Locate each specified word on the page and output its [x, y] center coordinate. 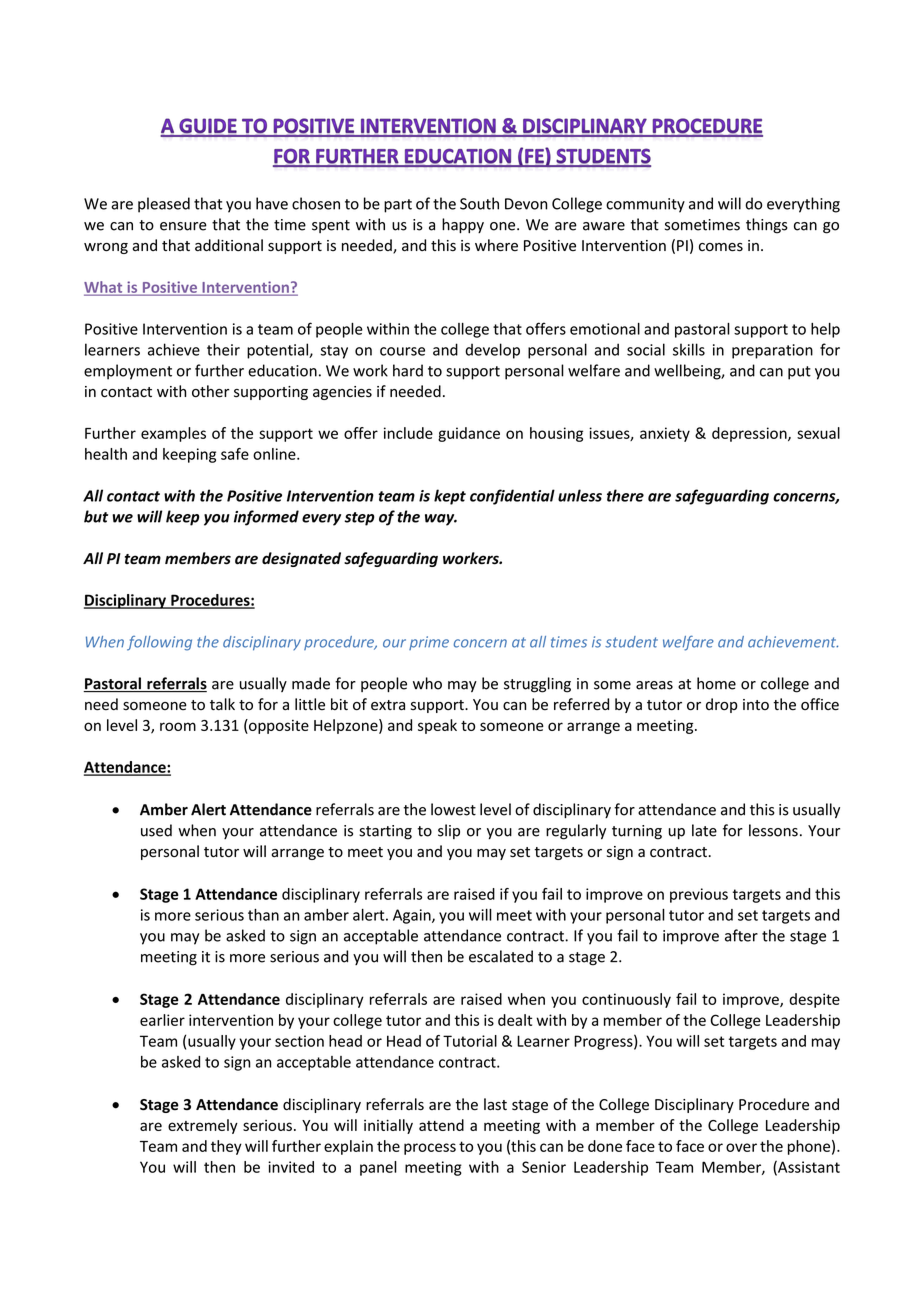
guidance [469, 434]
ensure [183, 226]
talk [222, 704]
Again [413, 916]
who [427, 683]
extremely [203, 1126]
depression [750, 434]
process [430, 1149]
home [716, 683]
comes [721, 247]
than [263, 915]
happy [463, 225]
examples [173, 434]
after [741, 935]
